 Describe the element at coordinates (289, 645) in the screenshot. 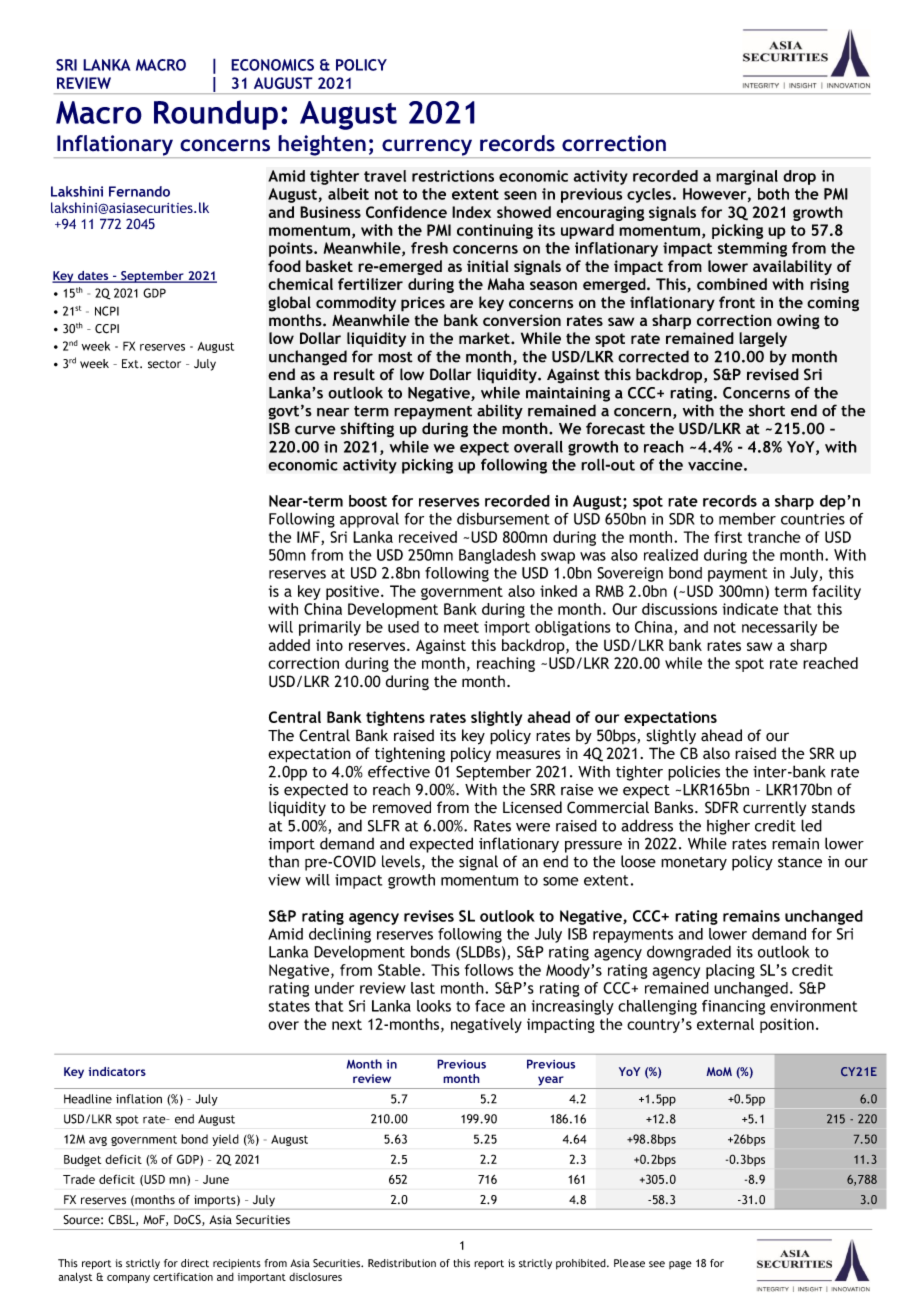

I see `added` at that location.
